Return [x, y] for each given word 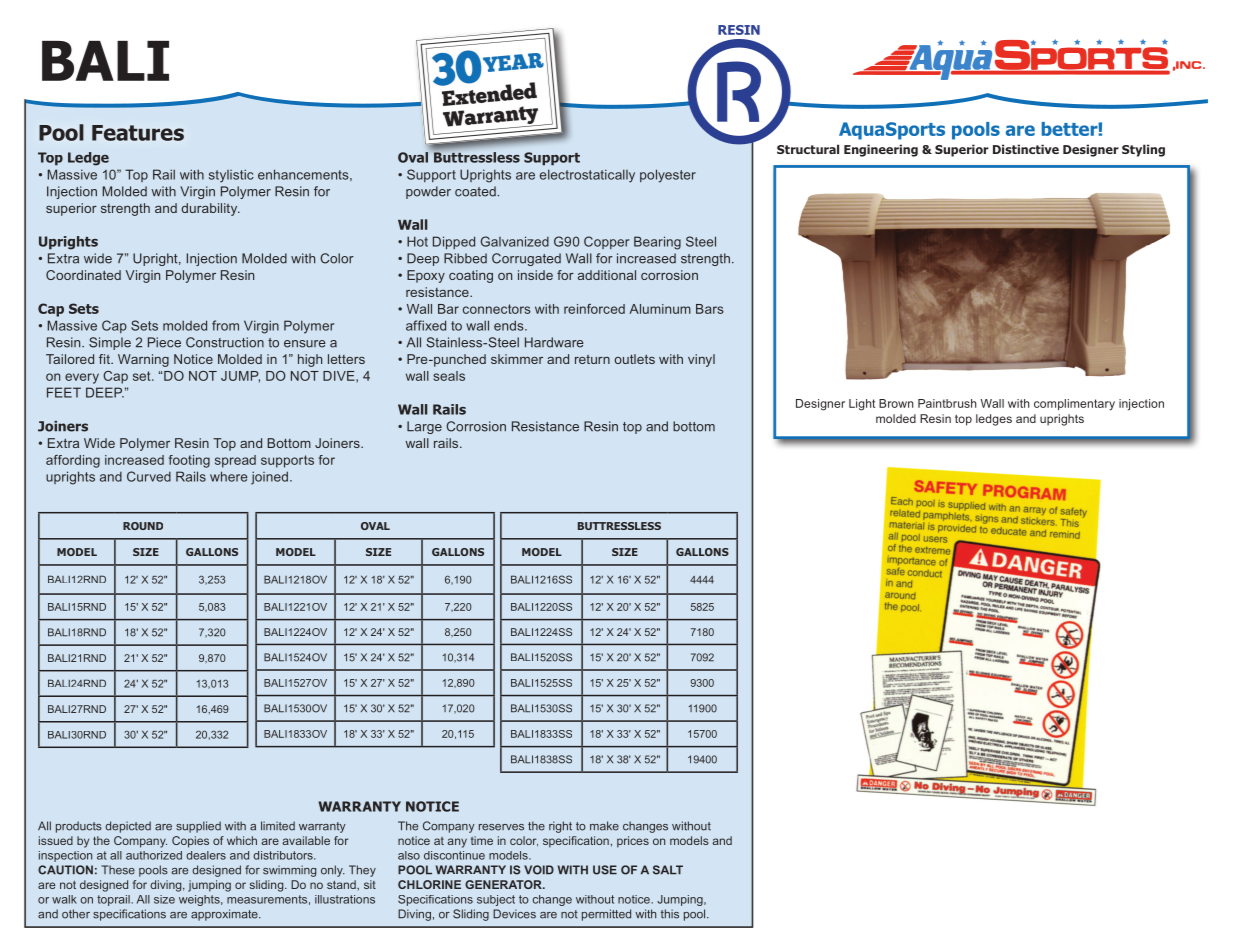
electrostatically [587, 176]
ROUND [143, 526]
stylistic [231, 176]
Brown [896, 403]
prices [633, 842]
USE [605, 870]
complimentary [1074, 405]
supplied [198, 827]
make [604, 826]
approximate [225, 915]
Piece [164, 342]
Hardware [554, 342]
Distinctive [1026, 149]
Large [424, 427]
